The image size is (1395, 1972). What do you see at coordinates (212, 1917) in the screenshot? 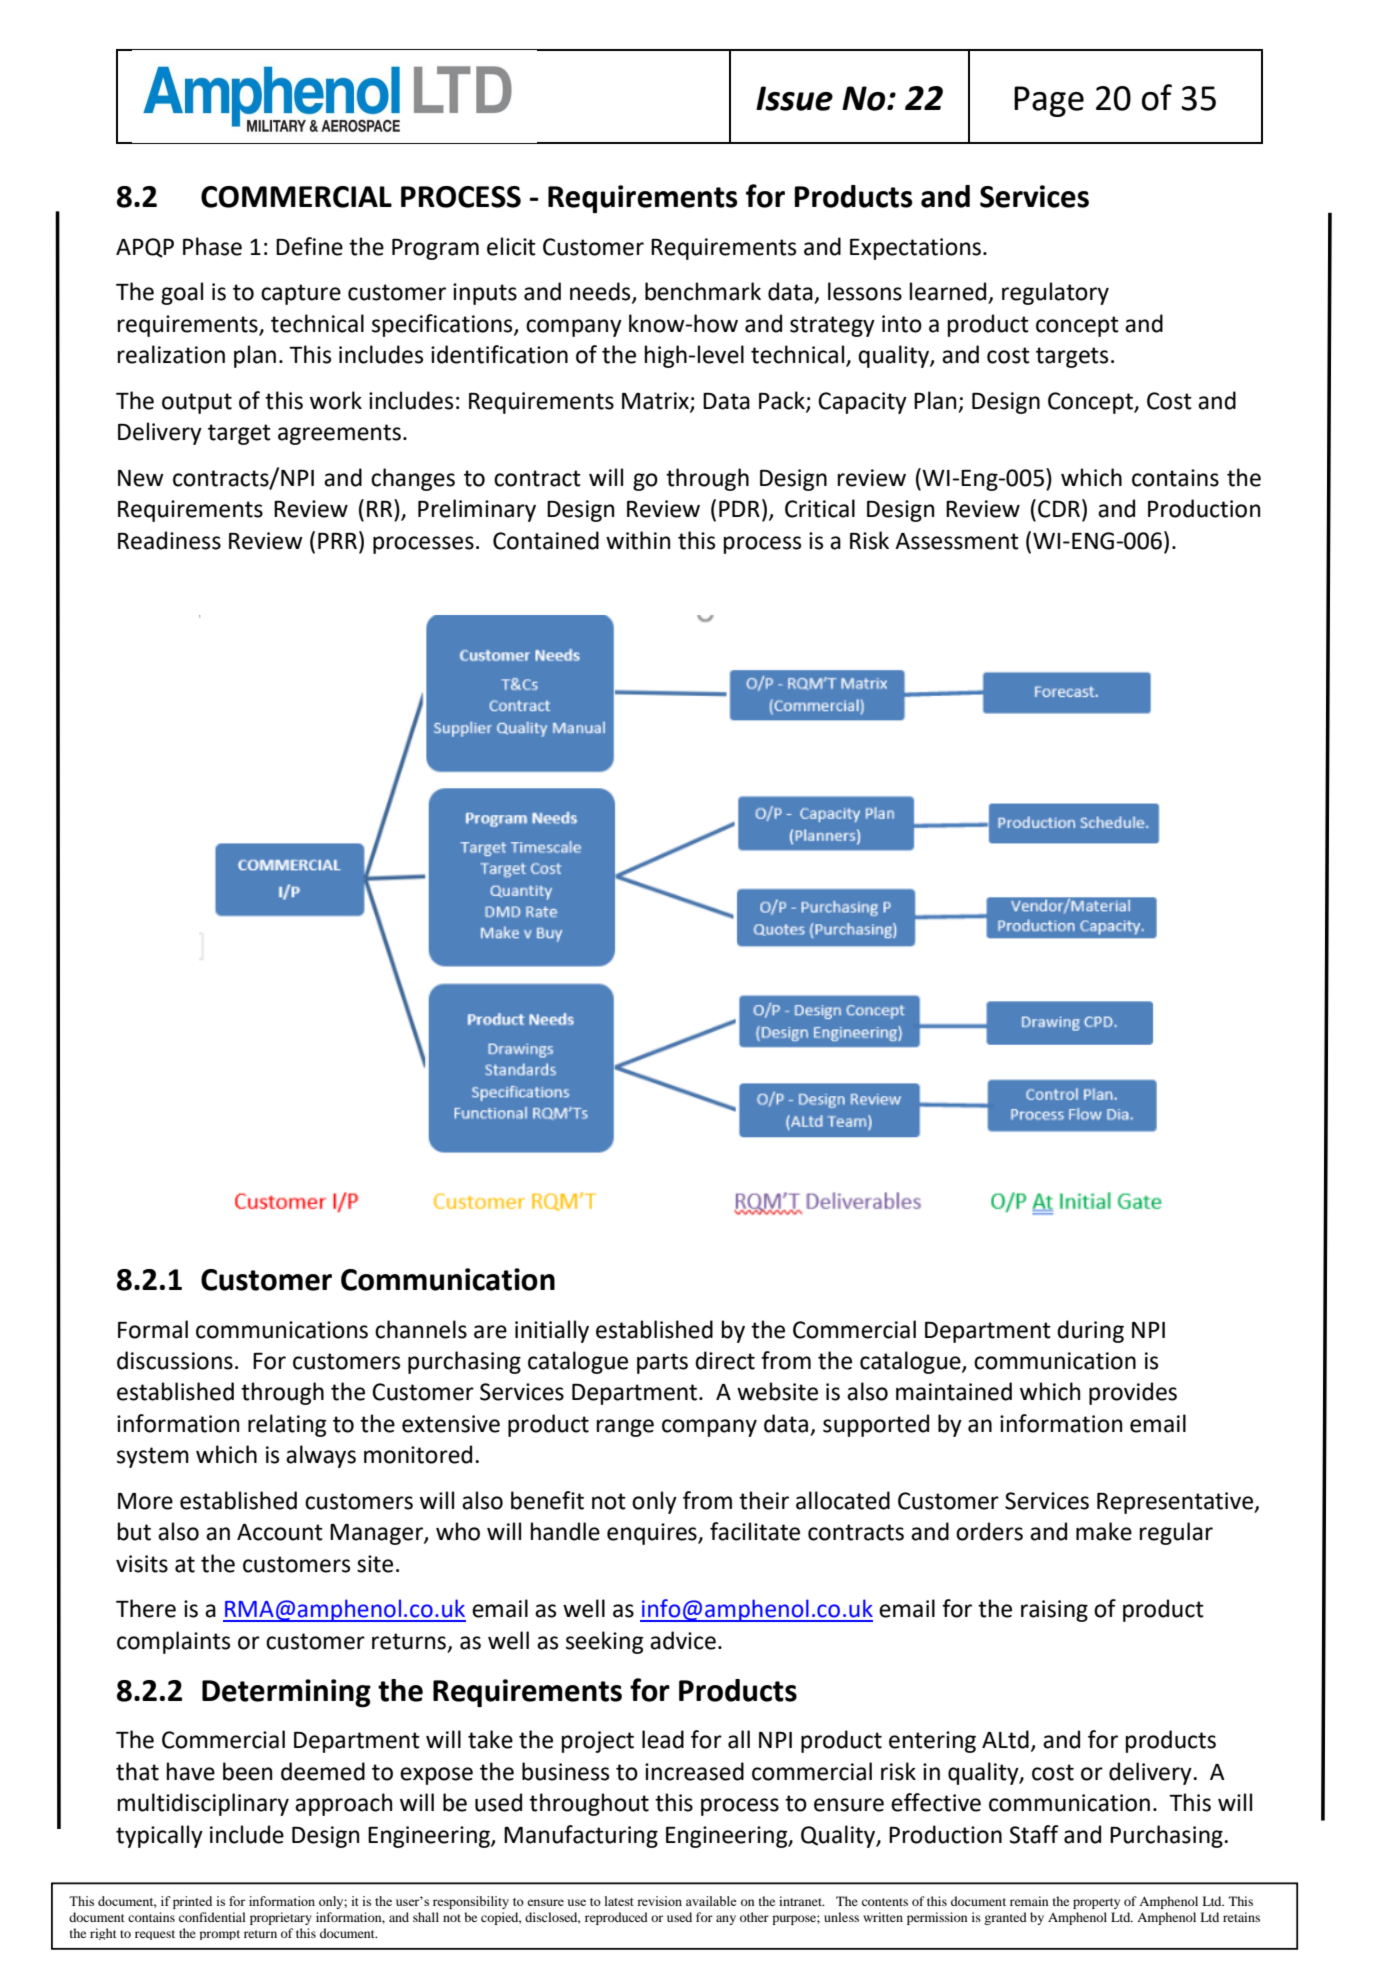
I see `confidential` at bounding box center [212, 1917].
